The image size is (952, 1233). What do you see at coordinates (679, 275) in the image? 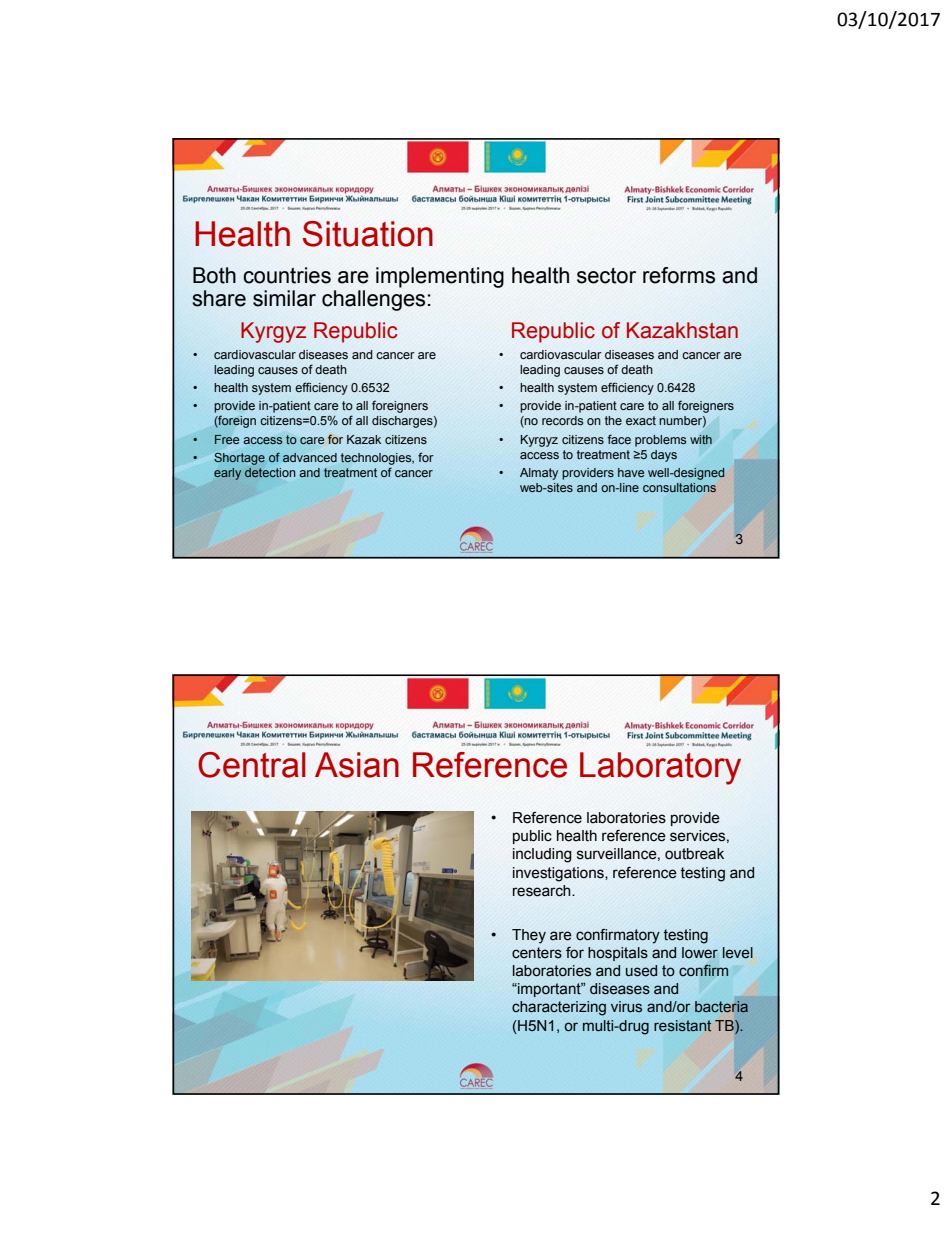
I see `reforms` at bounding box center [679, 275].
